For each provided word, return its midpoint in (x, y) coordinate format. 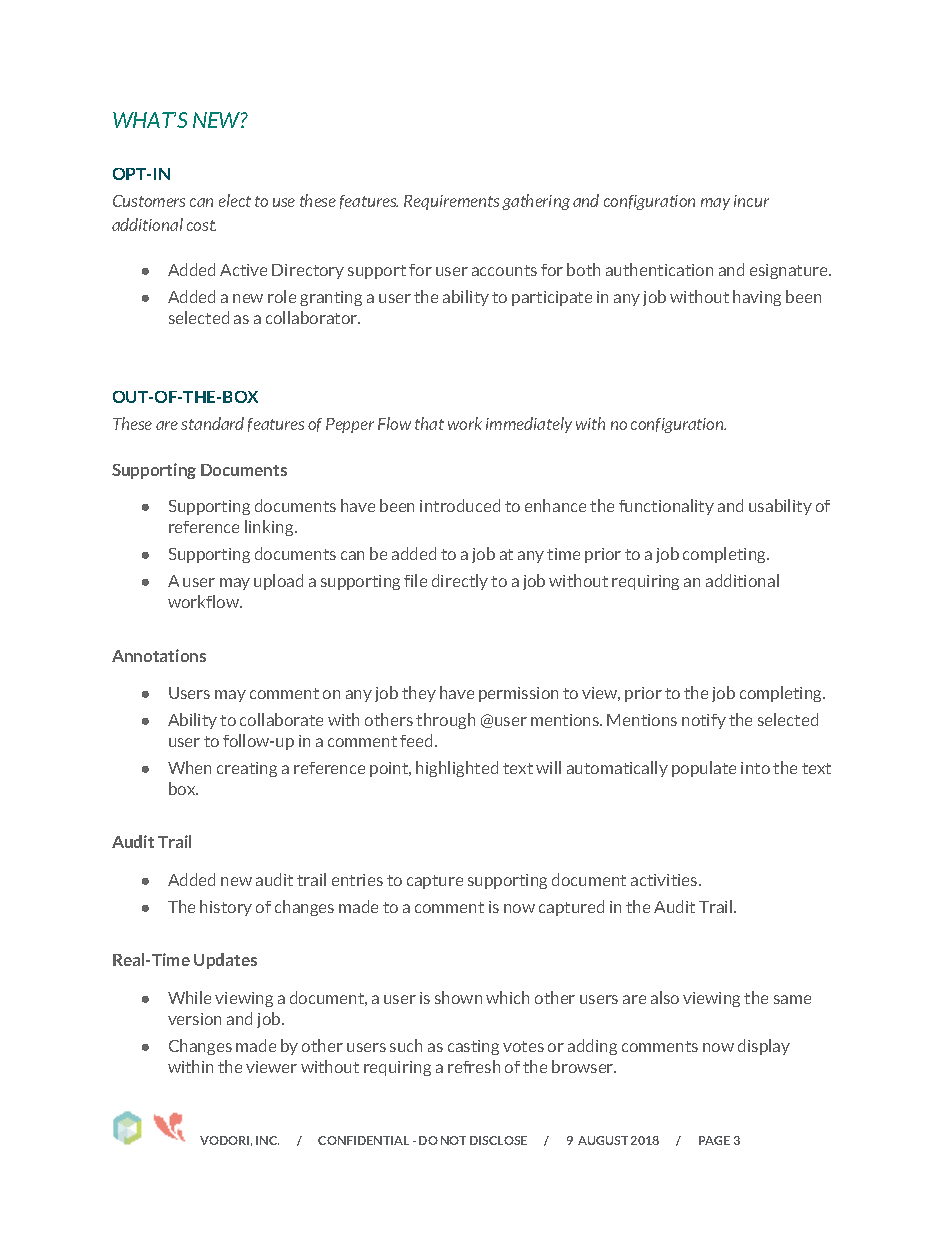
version (194, 1019)
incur (751, 201)
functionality (666, 507)
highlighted (457, 769)
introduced (460, 505)
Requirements (451, 202)
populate (704, 769)
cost (201, 225)
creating (247, 769)
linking (270, 528)
